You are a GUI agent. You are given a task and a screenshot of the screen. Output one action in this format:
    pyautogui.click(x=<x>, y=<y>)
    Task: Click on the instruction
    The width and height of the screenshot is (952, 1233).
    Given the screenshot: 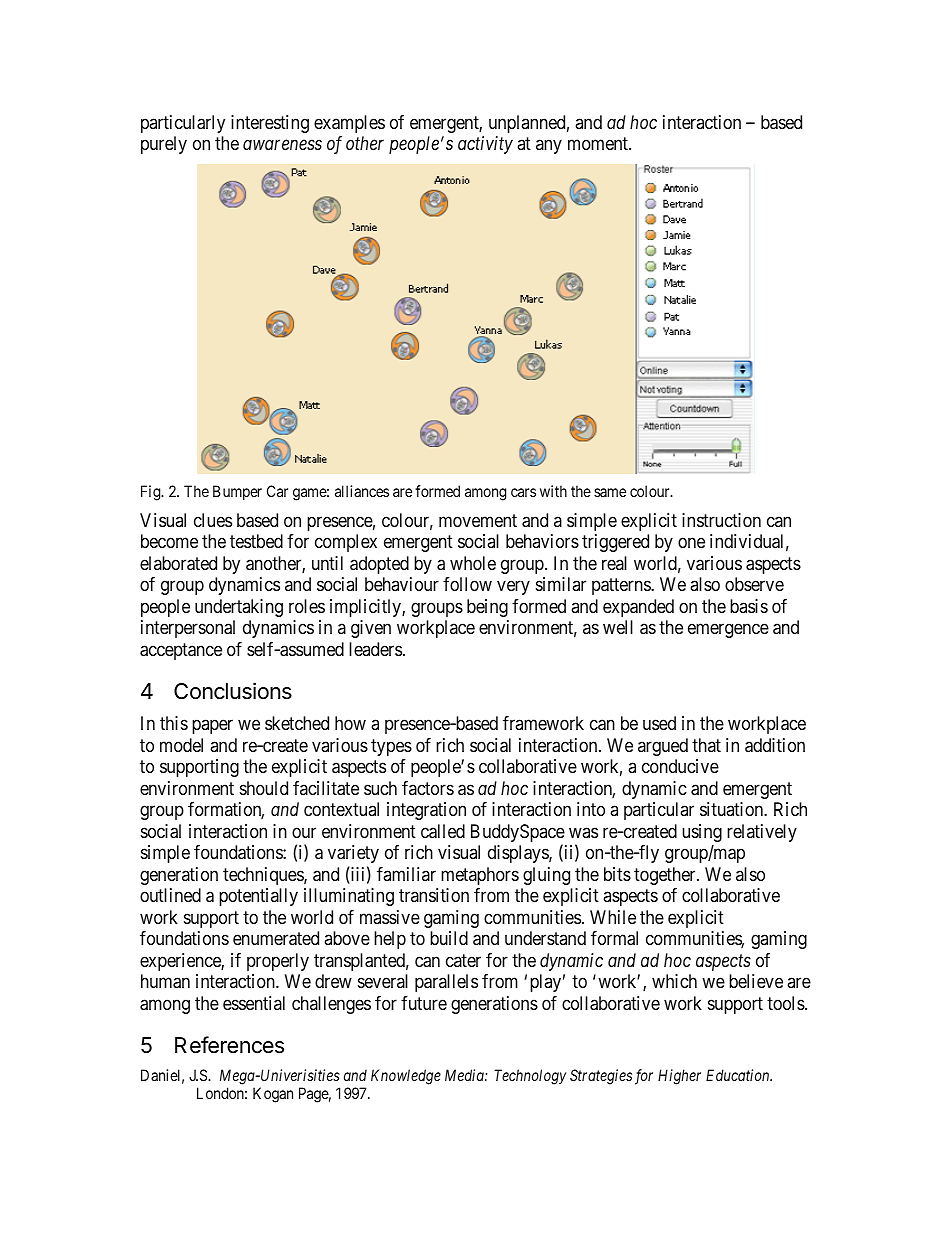 What is the action you would take?
    pyautogui.click(x=721, y=520)
